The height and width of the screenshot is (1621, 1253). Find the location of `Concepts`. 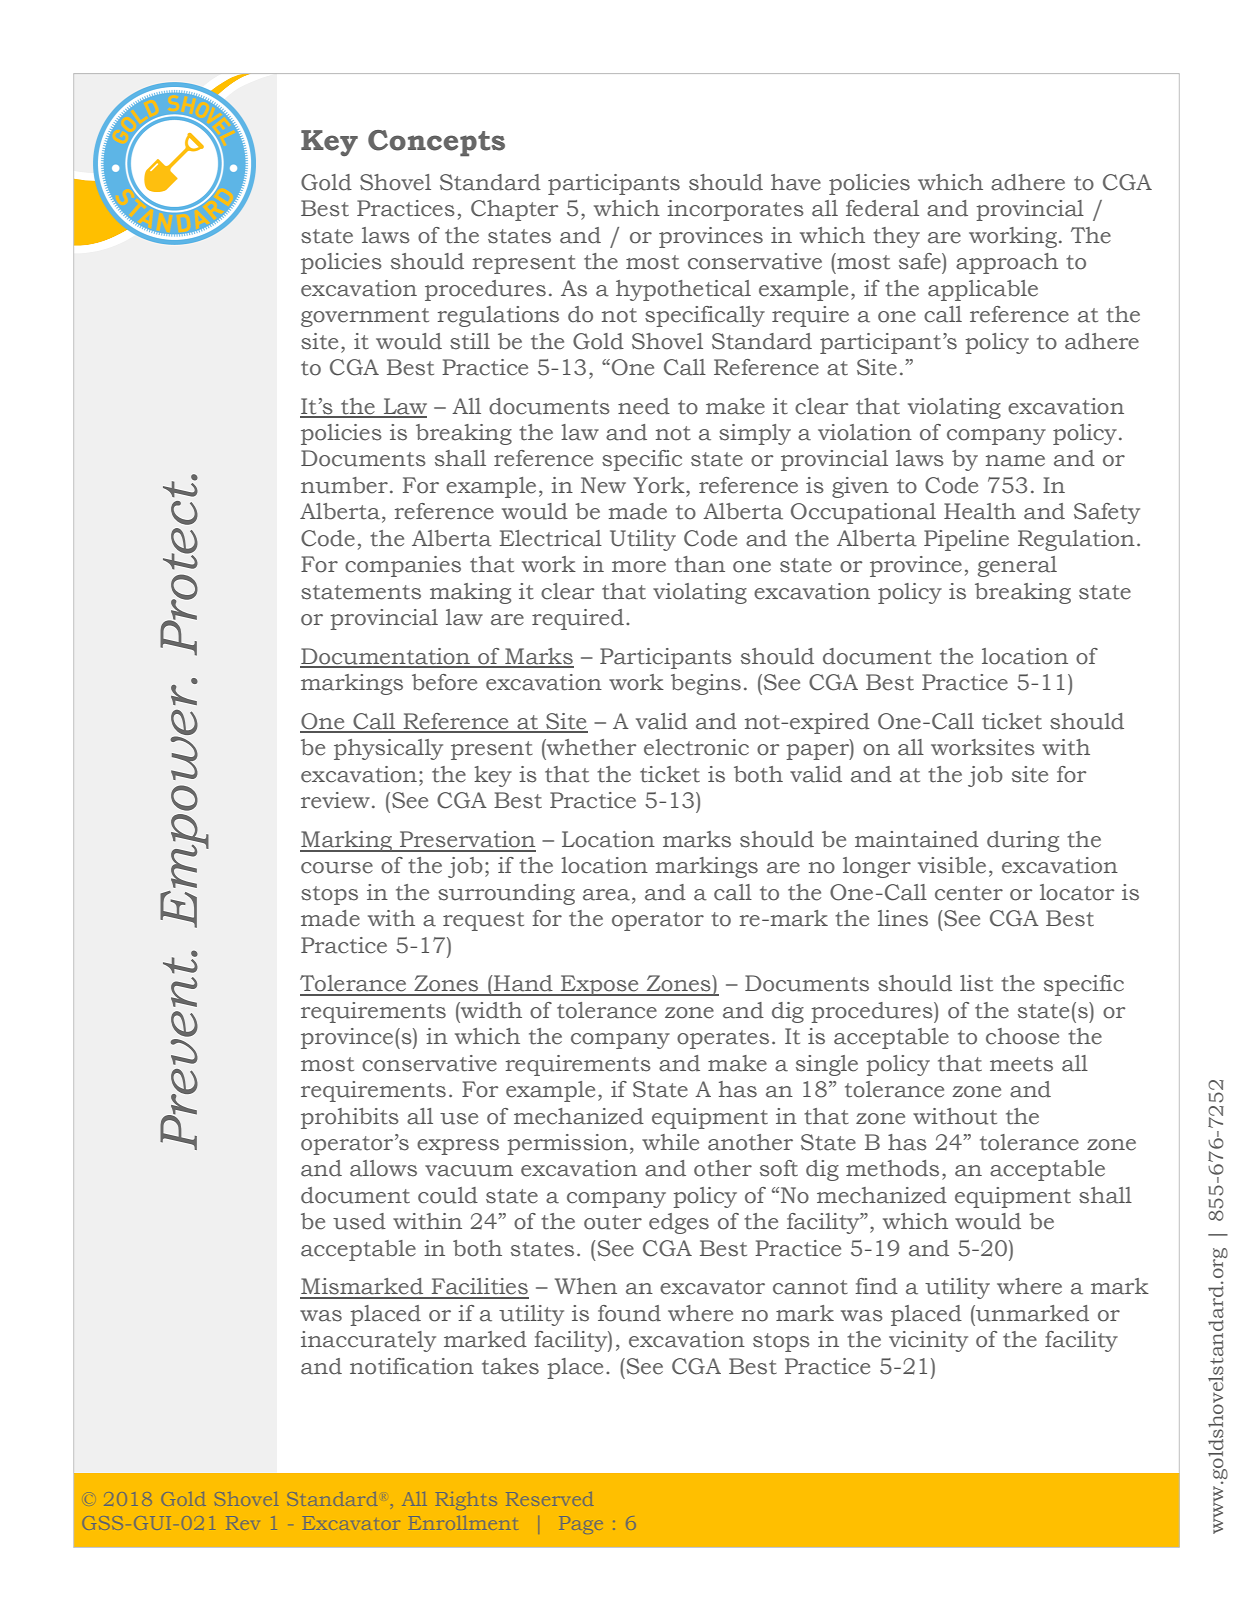

Concepts is located at coordinates (436, 143).
